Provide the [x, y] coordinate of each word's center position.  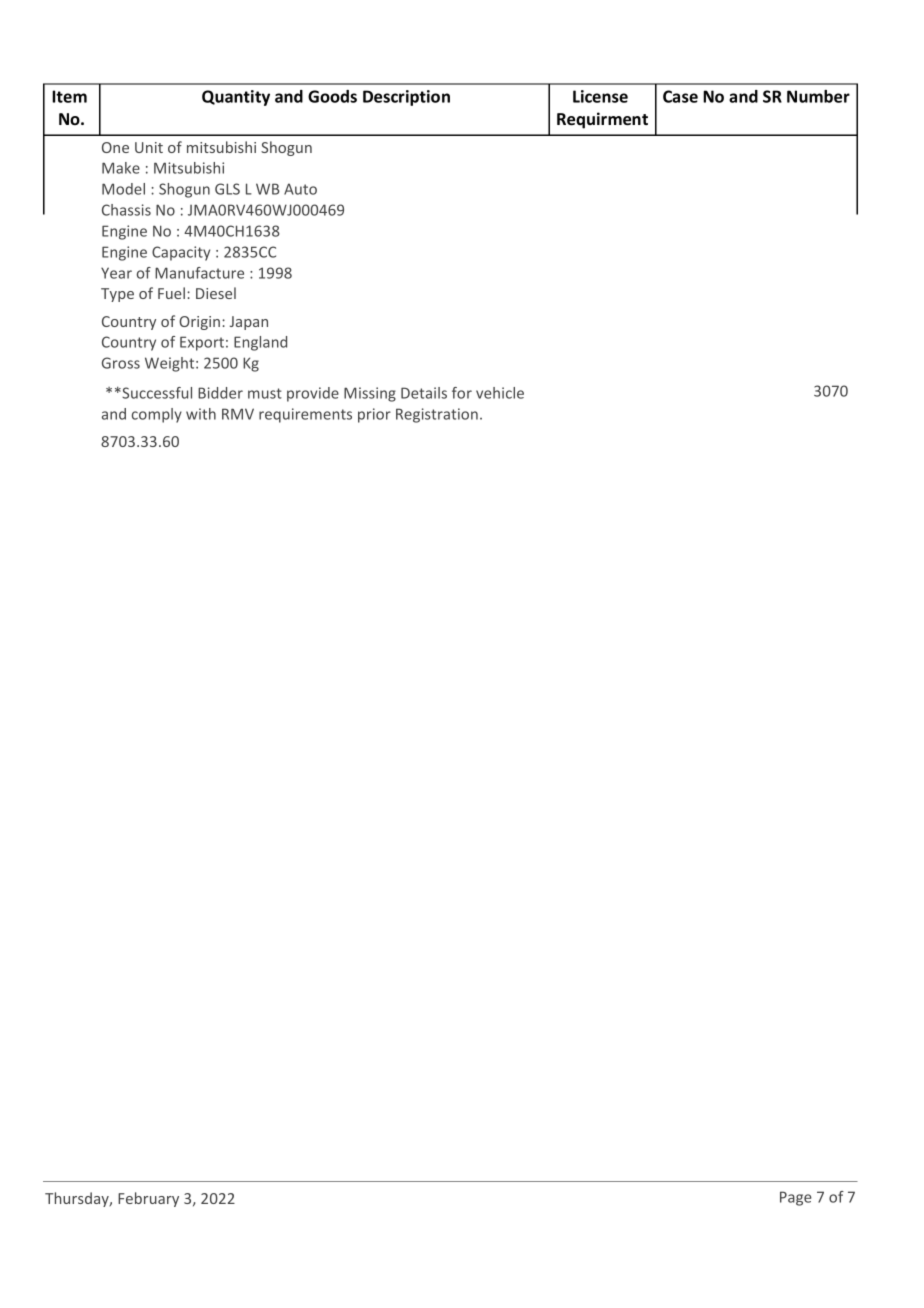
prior [374, 415]
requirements [305, 415]
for [462, 393]
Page [796, 1198]
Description [406, 98]
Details [424, 393]
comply [157, 415]
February [148, 1199]
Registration [437, 415]
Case [680, 96]
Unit [149, 147]
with [201, 414]
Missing [370, 394]
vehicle [500, 393]
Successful [156, 393]
